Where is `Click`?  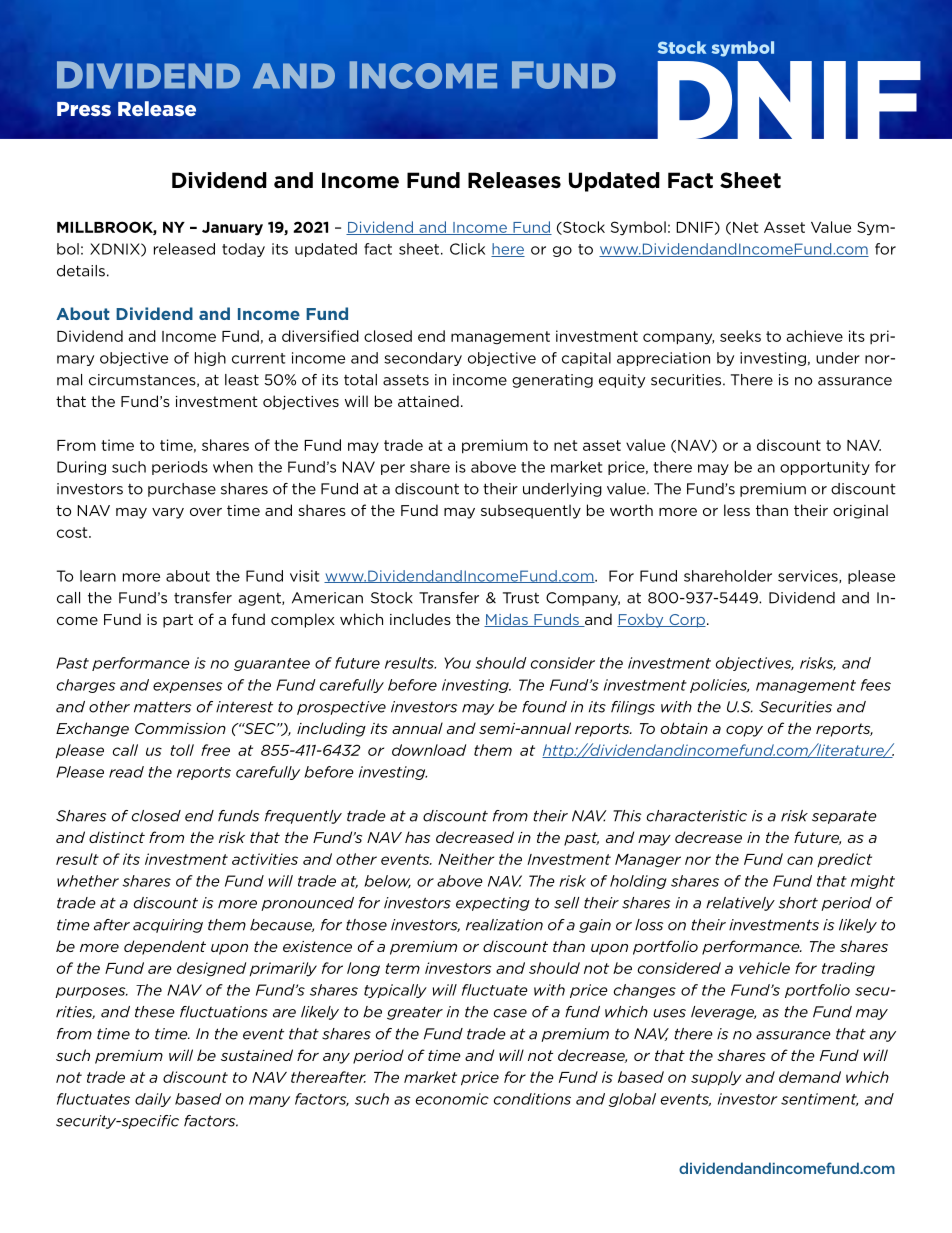 Click is located at coordinates (467, 249).
